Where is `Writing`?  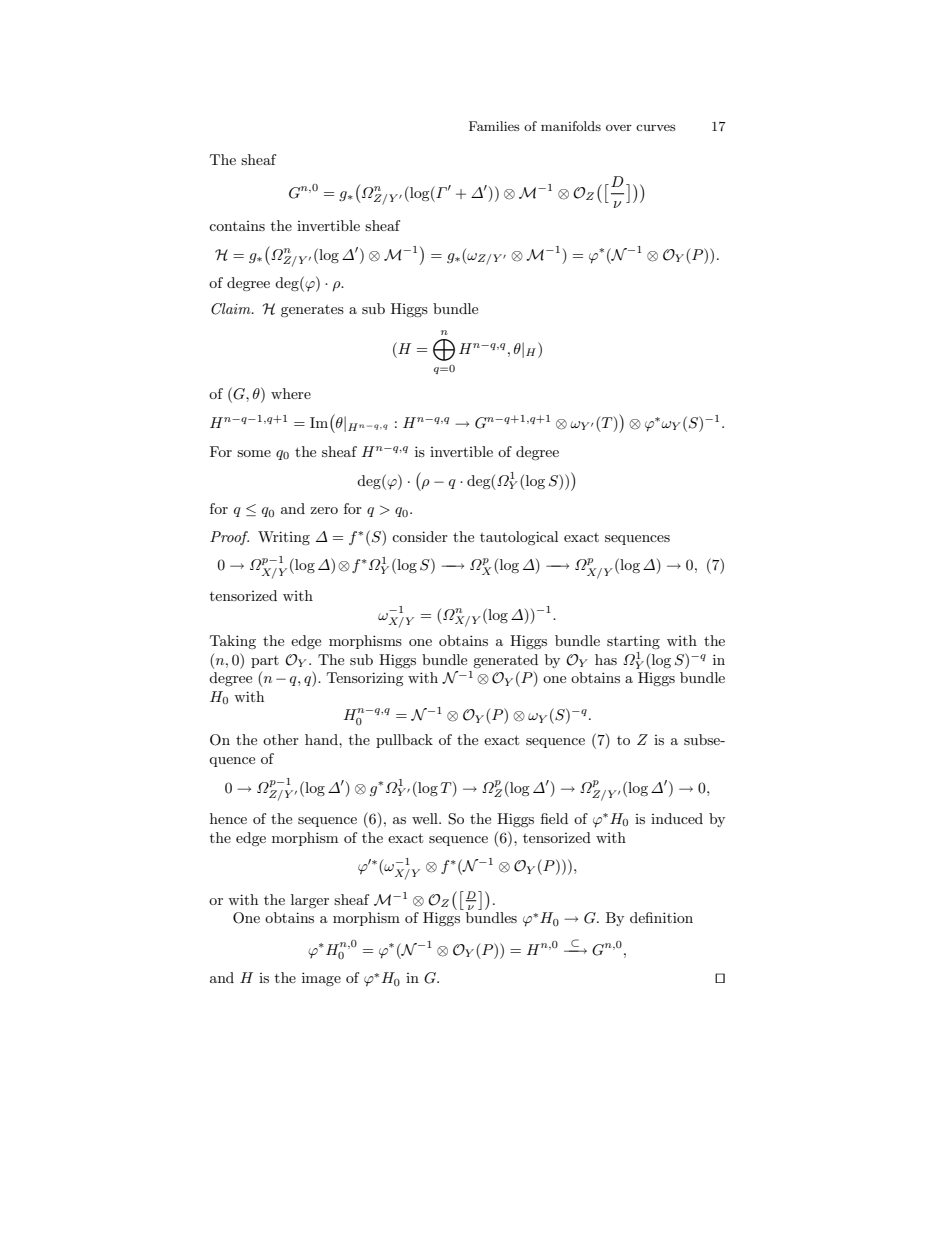
Writing is located at coordinates (284, 538).
